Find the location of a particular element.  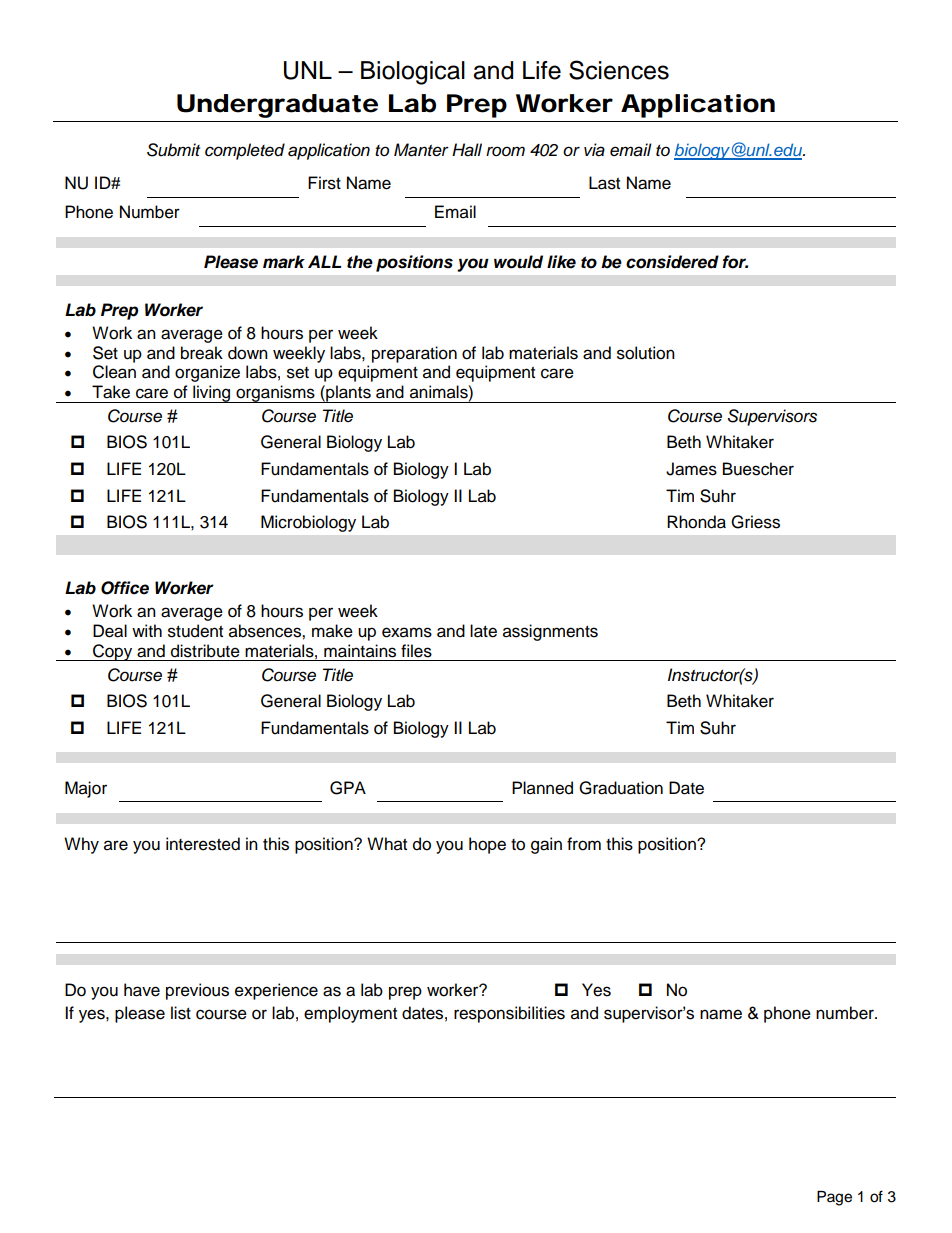

Submit is located at coordinates (173, 150).
